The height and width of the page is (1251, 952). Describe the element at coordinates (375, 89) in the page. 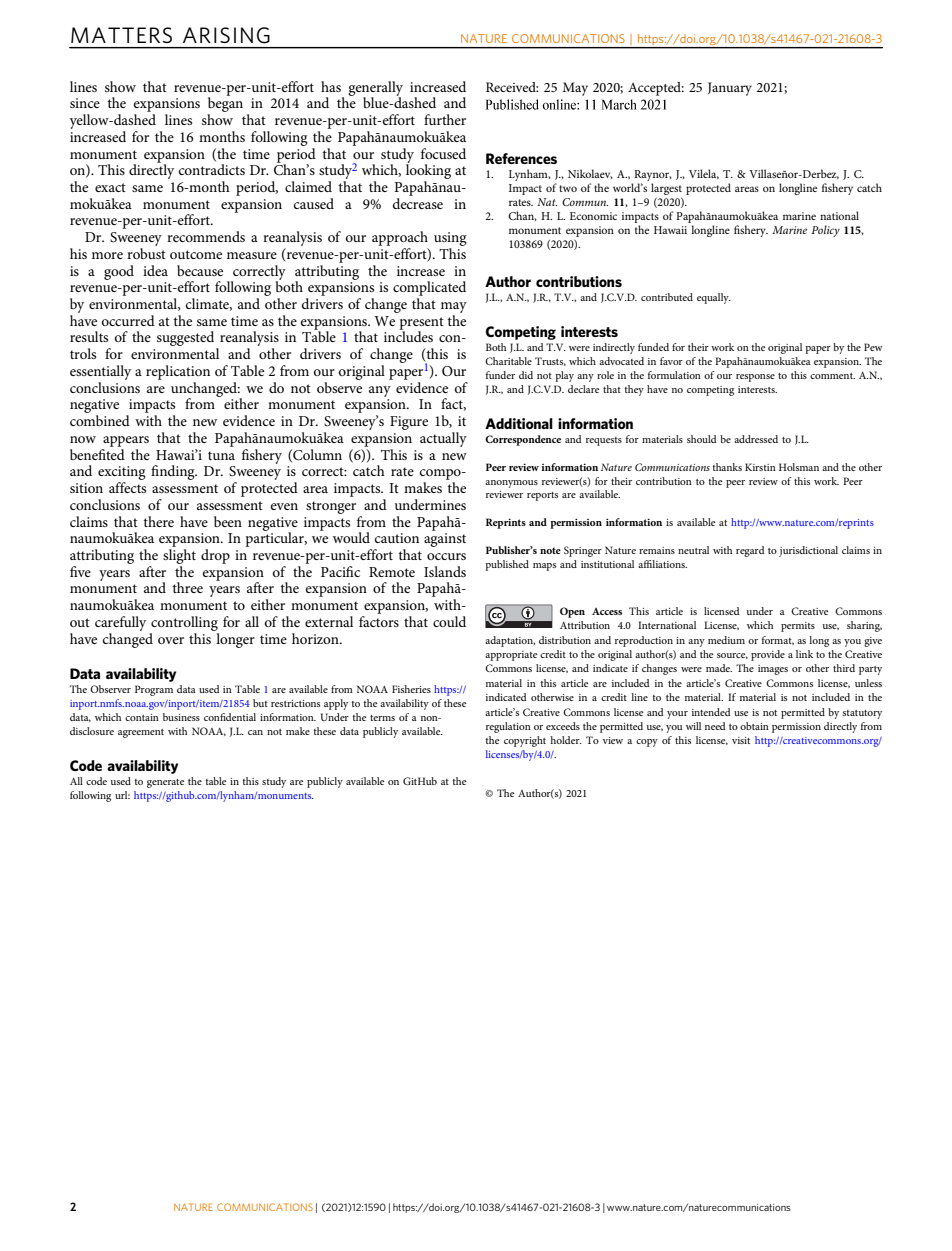

I see `generally` at that location.
